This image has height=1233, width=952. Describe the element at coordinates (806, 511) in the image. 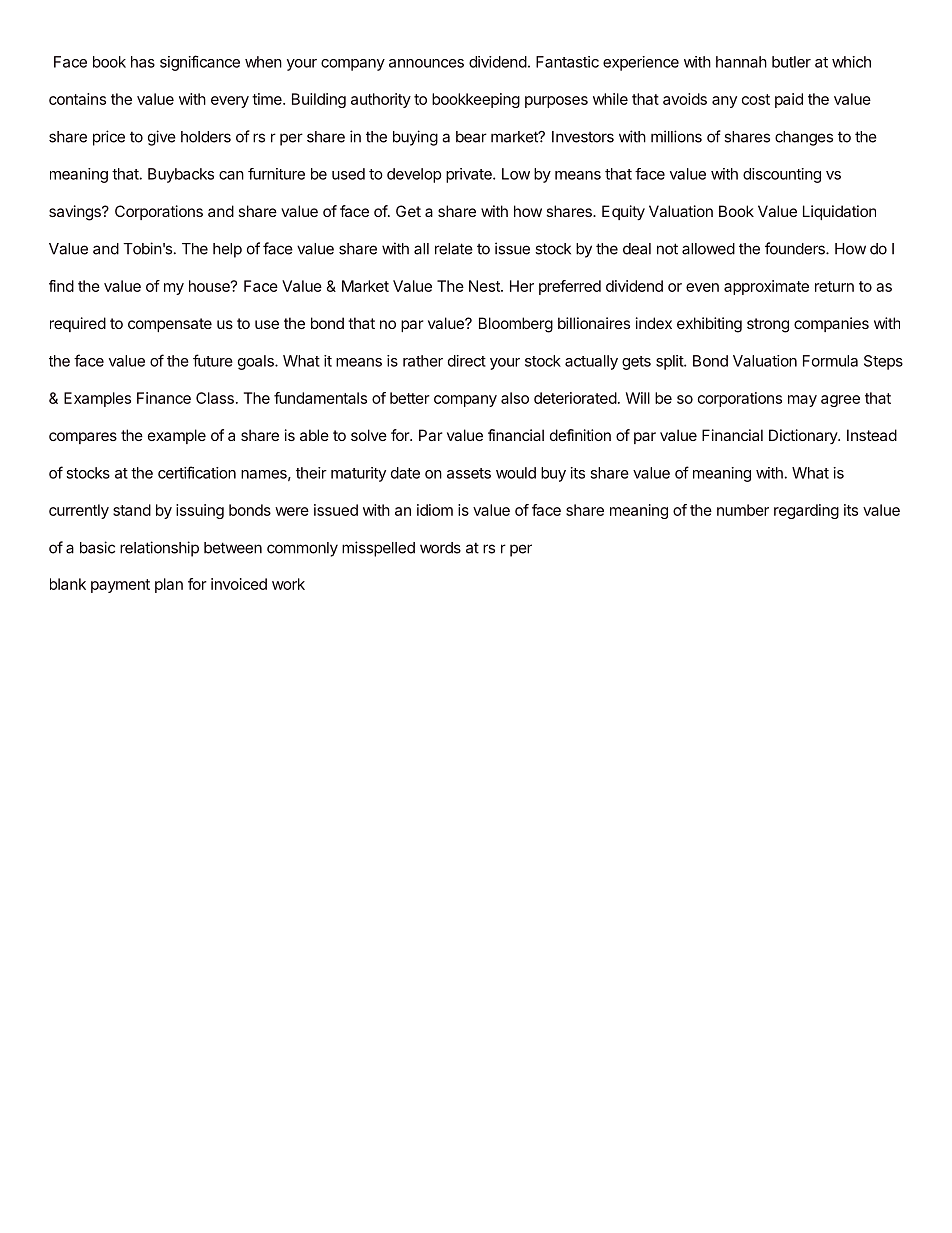

I see `regarding` at that location.
